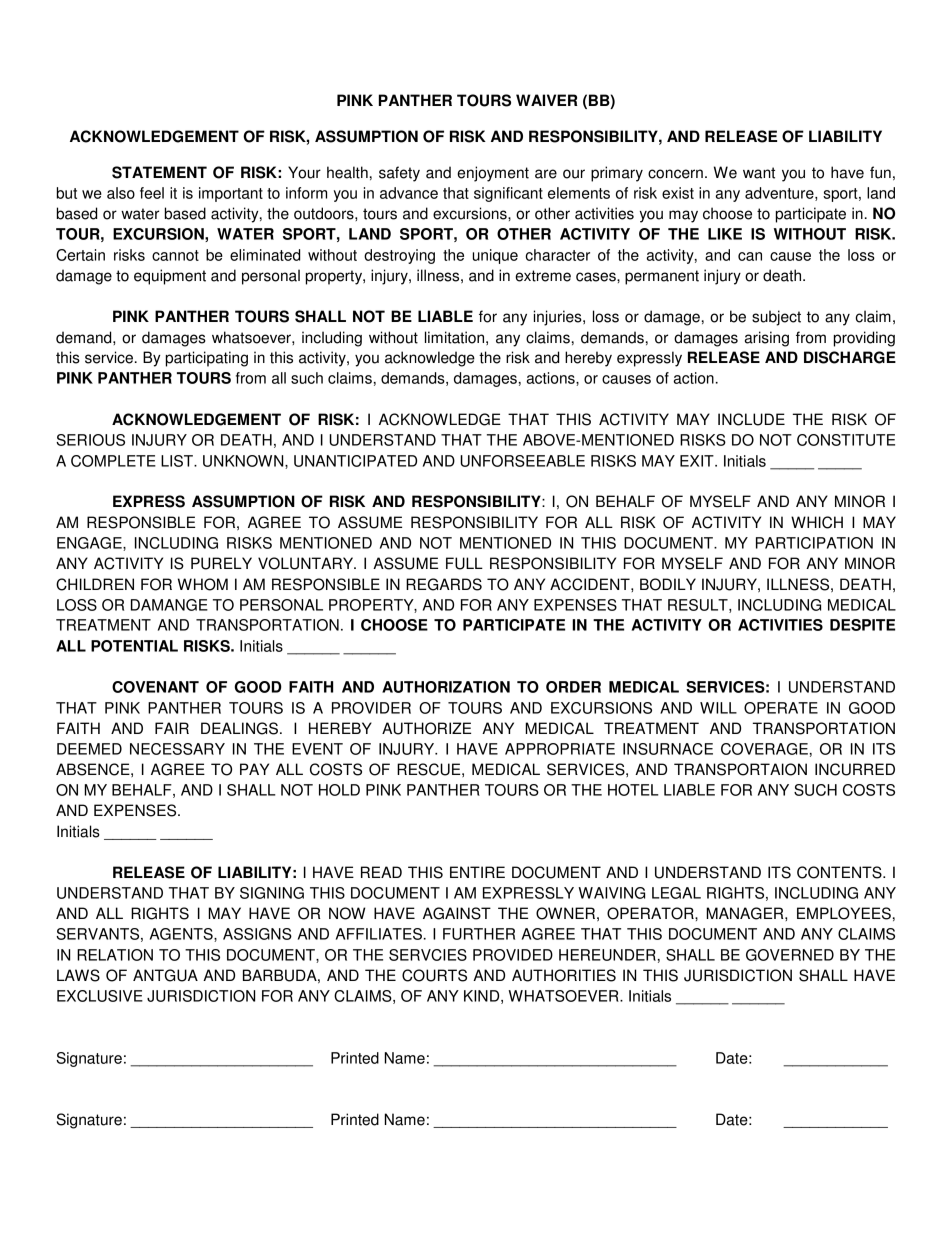 Image resolution: width=952 pixels, height=1233 pixels. I want to click on NECESSARY, so click(177, 749).
